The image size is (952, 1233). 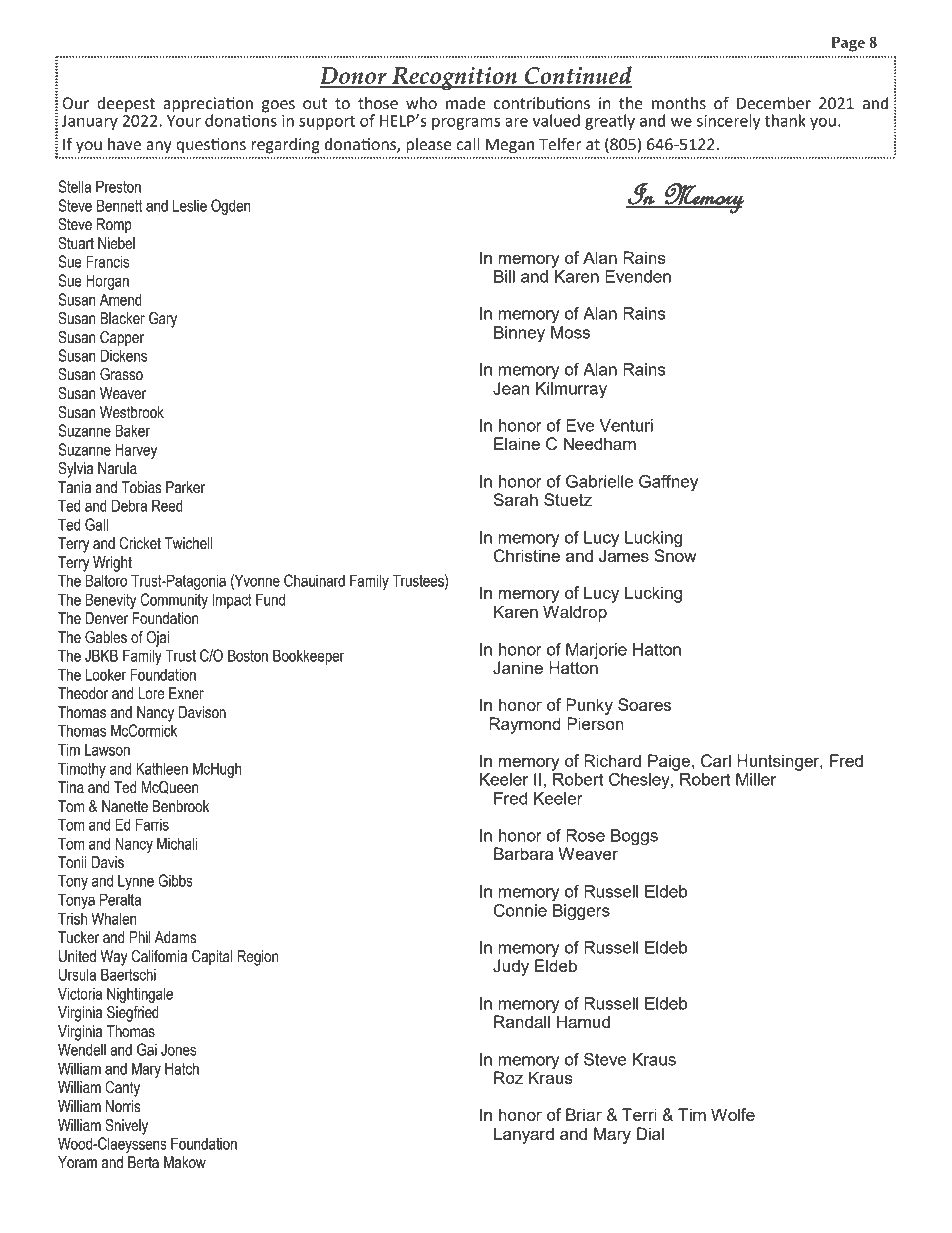 What do you see at coordinates (454, 78) in the screenshot?
I see `Recognition` at bounding box center [454, 78].
